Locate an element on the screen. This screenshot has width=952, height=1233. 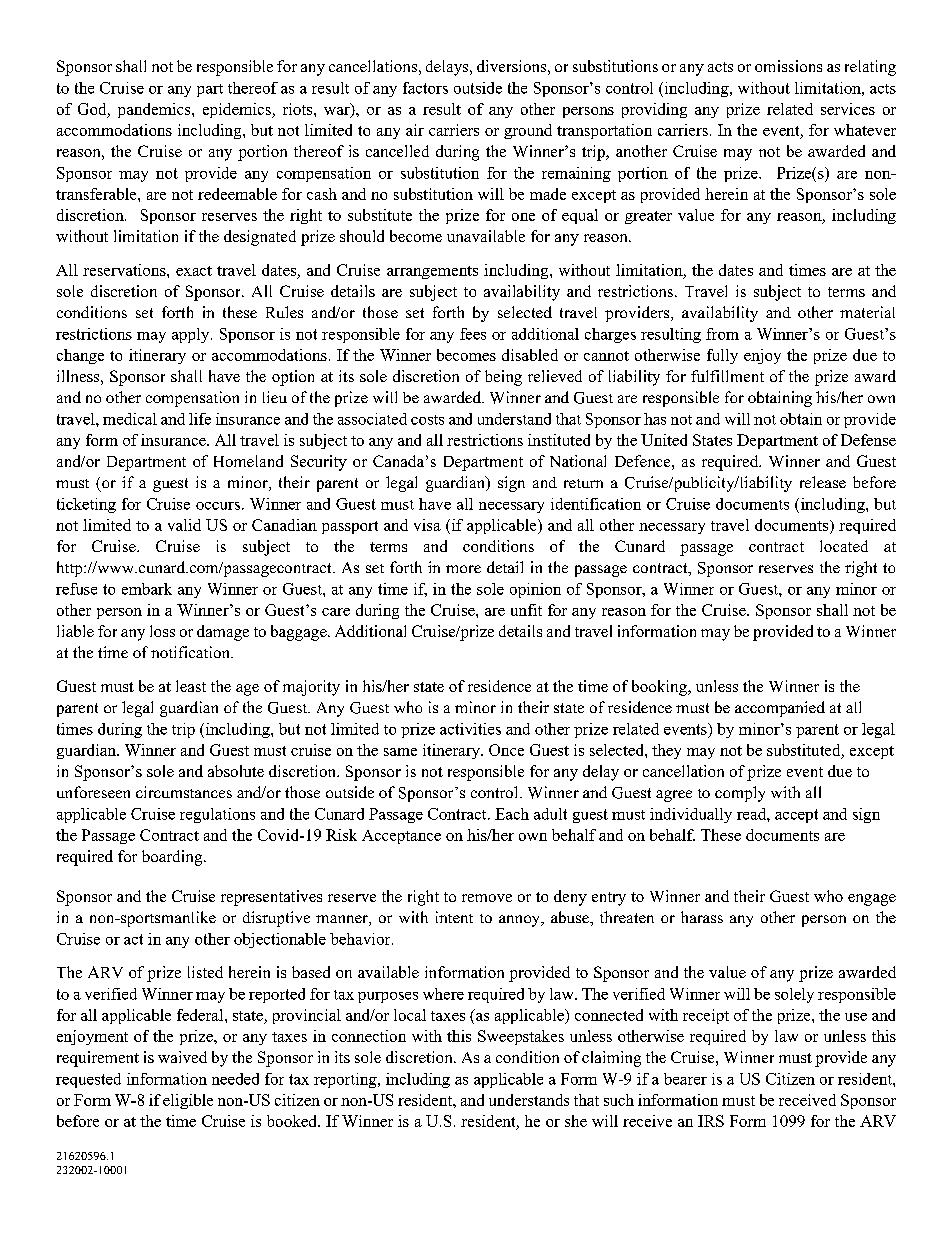
Each is located at coordinates (512, 814).
